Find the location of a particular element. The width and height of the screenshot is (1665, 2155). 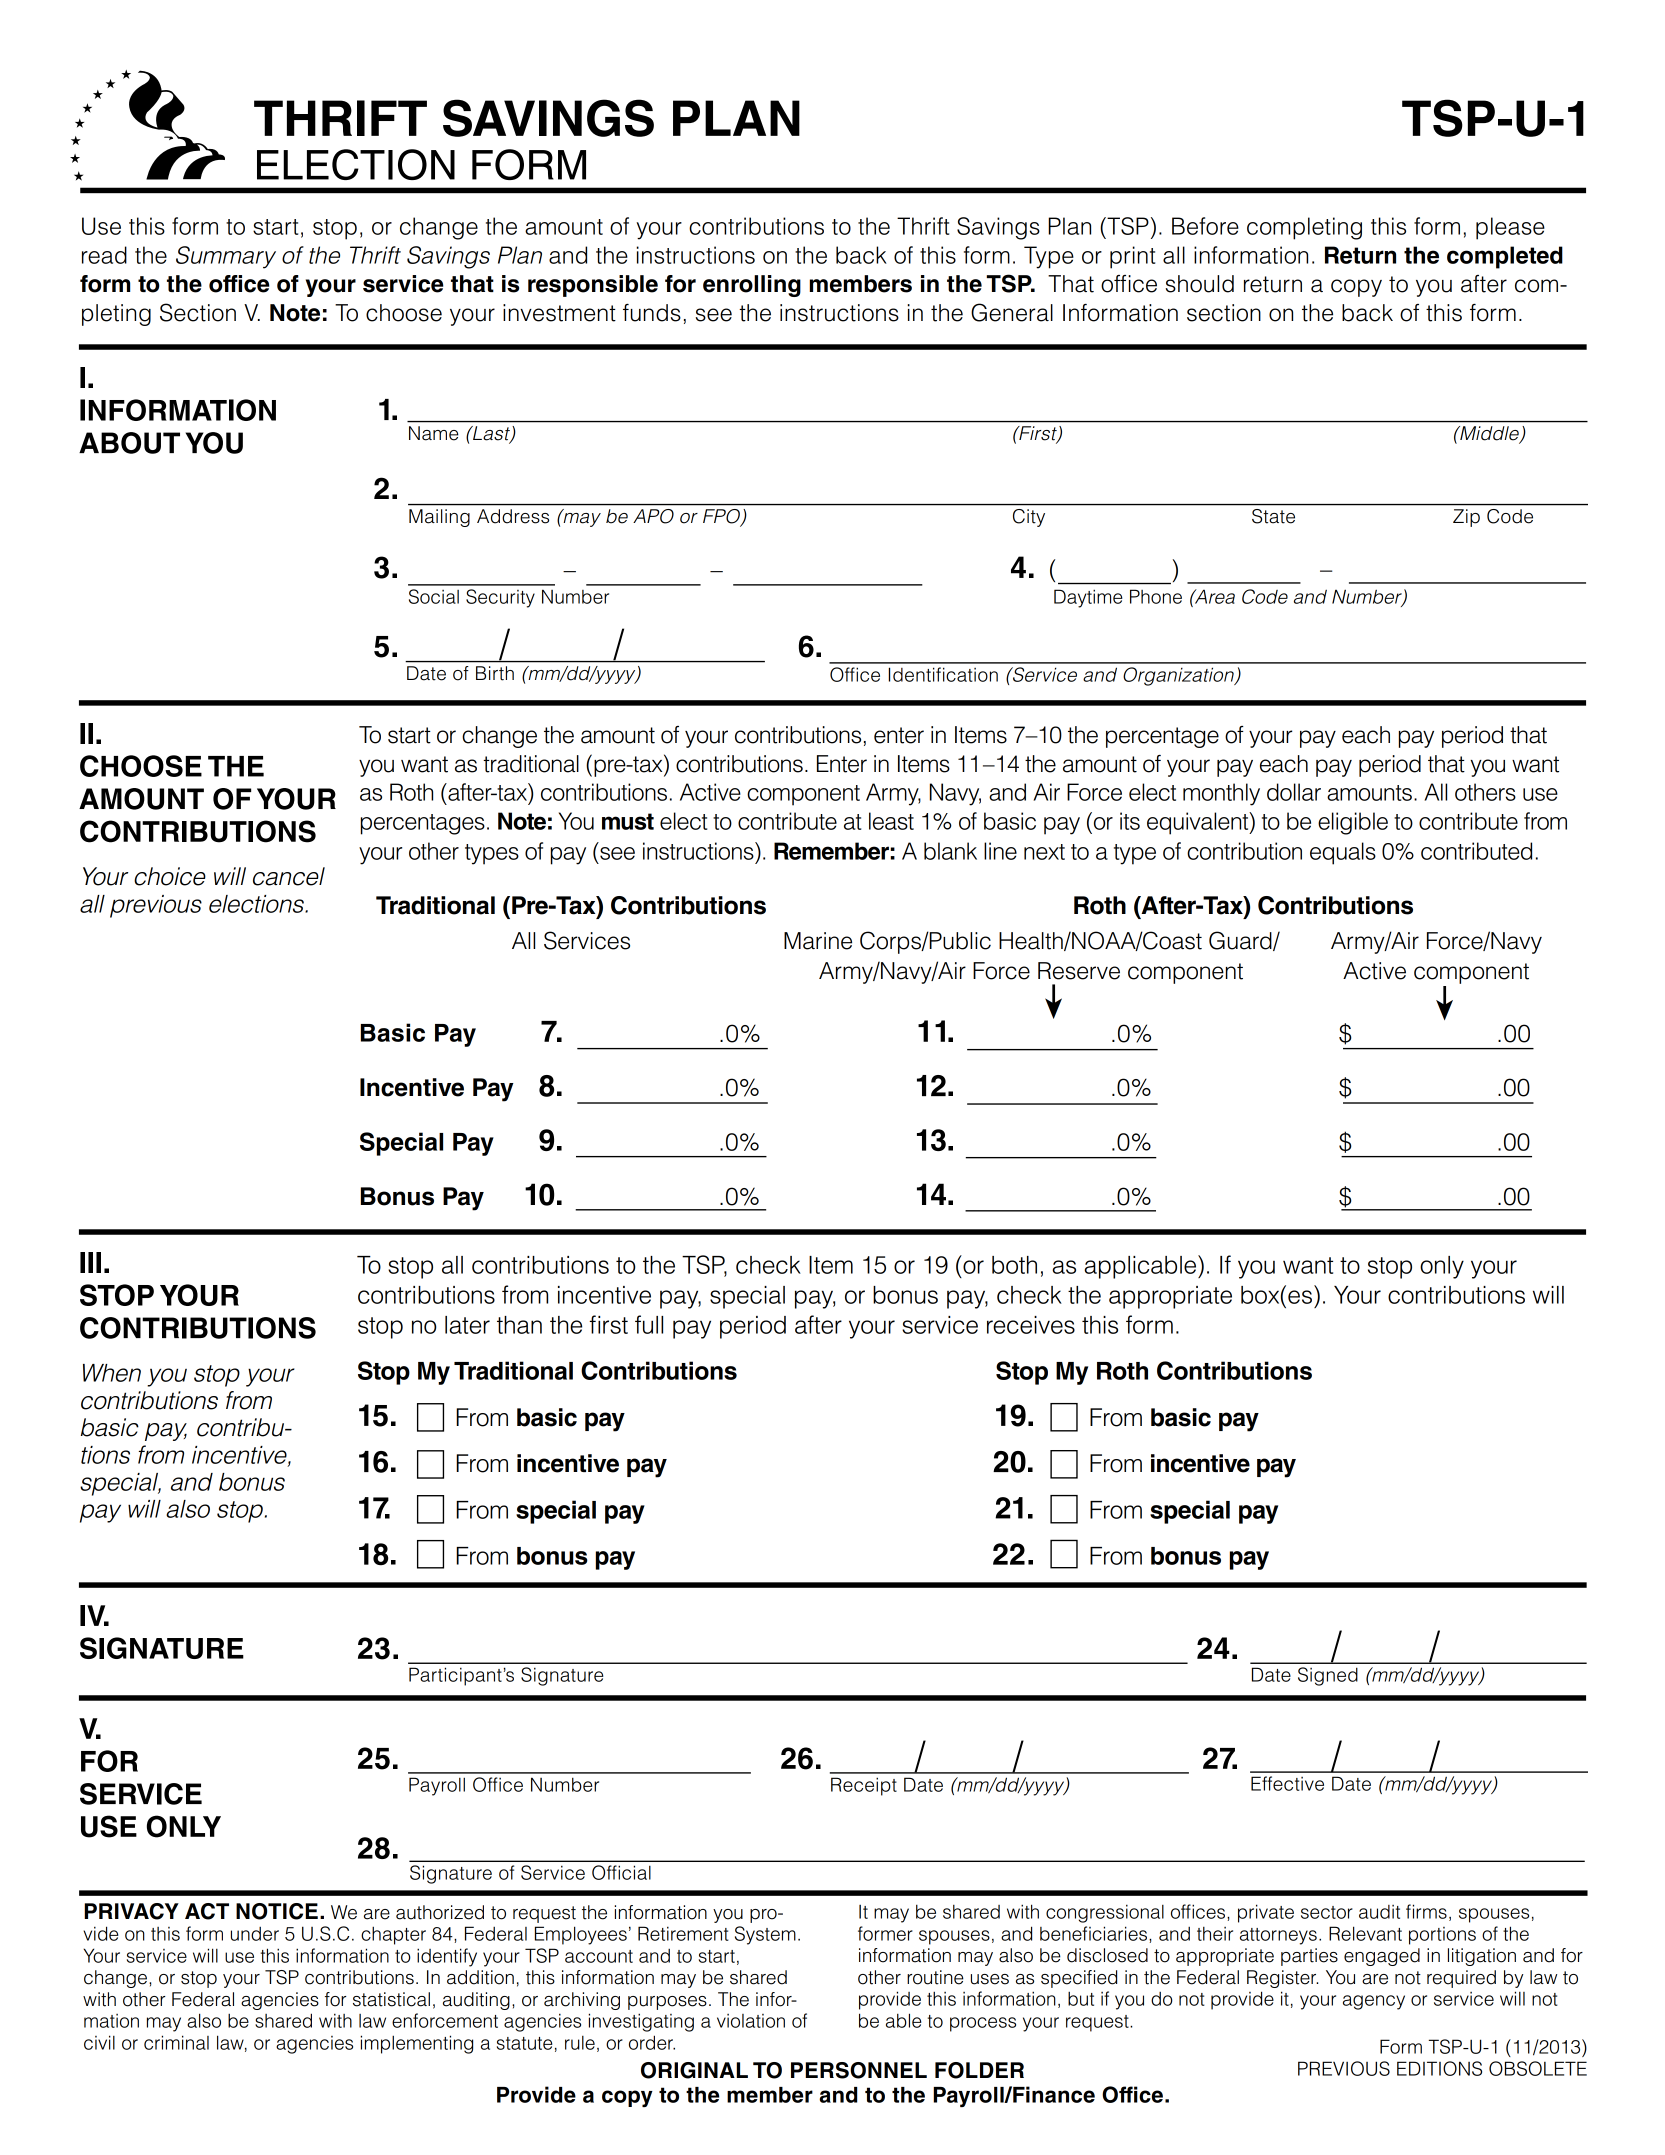

dollar is located at coordinates (1294, 792).
